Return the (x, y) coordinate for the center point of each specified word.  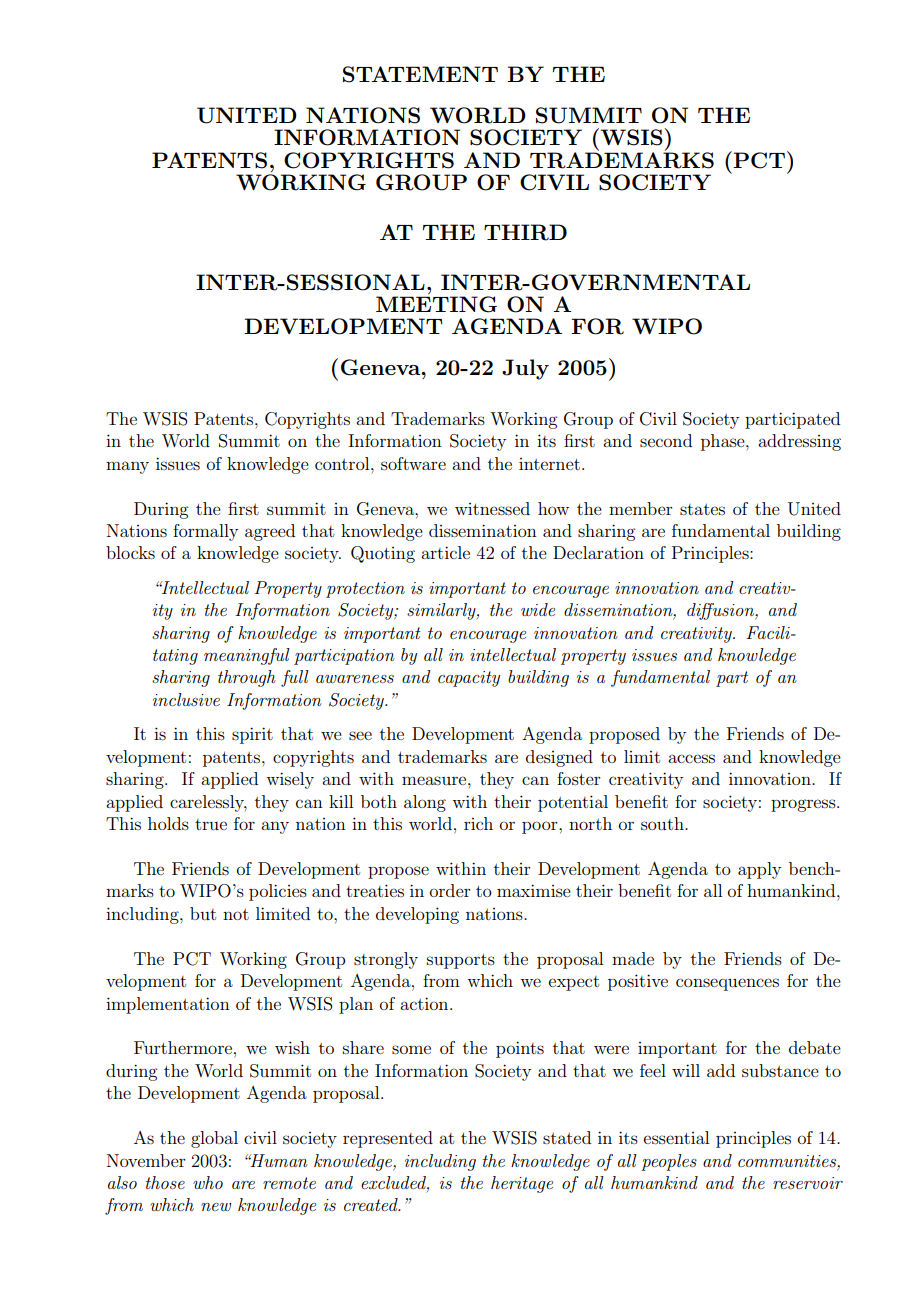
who (208, 1182)
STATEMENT (420, 74)
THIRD (525, 232)
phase (724, 442)
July (525, 369)
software (413, 463)
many (127, 467)
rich (478, 823)
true (211, 824)
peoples (669, 1162)
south (663, 823)
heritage (522, 1184)
